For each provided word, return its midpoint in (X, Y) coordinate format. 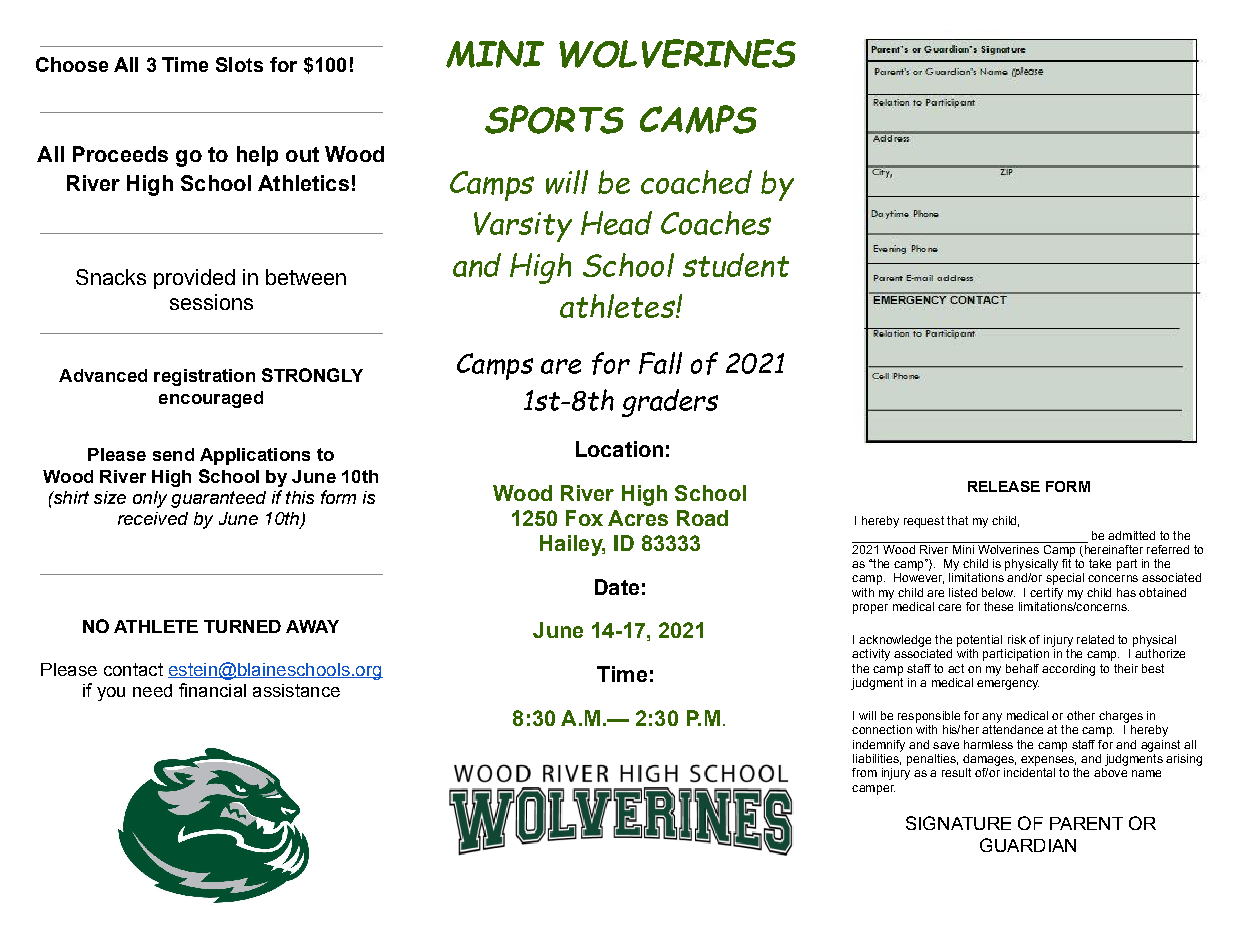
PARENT (1086, 823)
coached (696, 182)
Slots (239, 64)
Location (619, 449)
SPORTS (554, 119)
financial (212, 690)
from (864, 772)
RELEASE (1004, 486)
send (173, 454)
